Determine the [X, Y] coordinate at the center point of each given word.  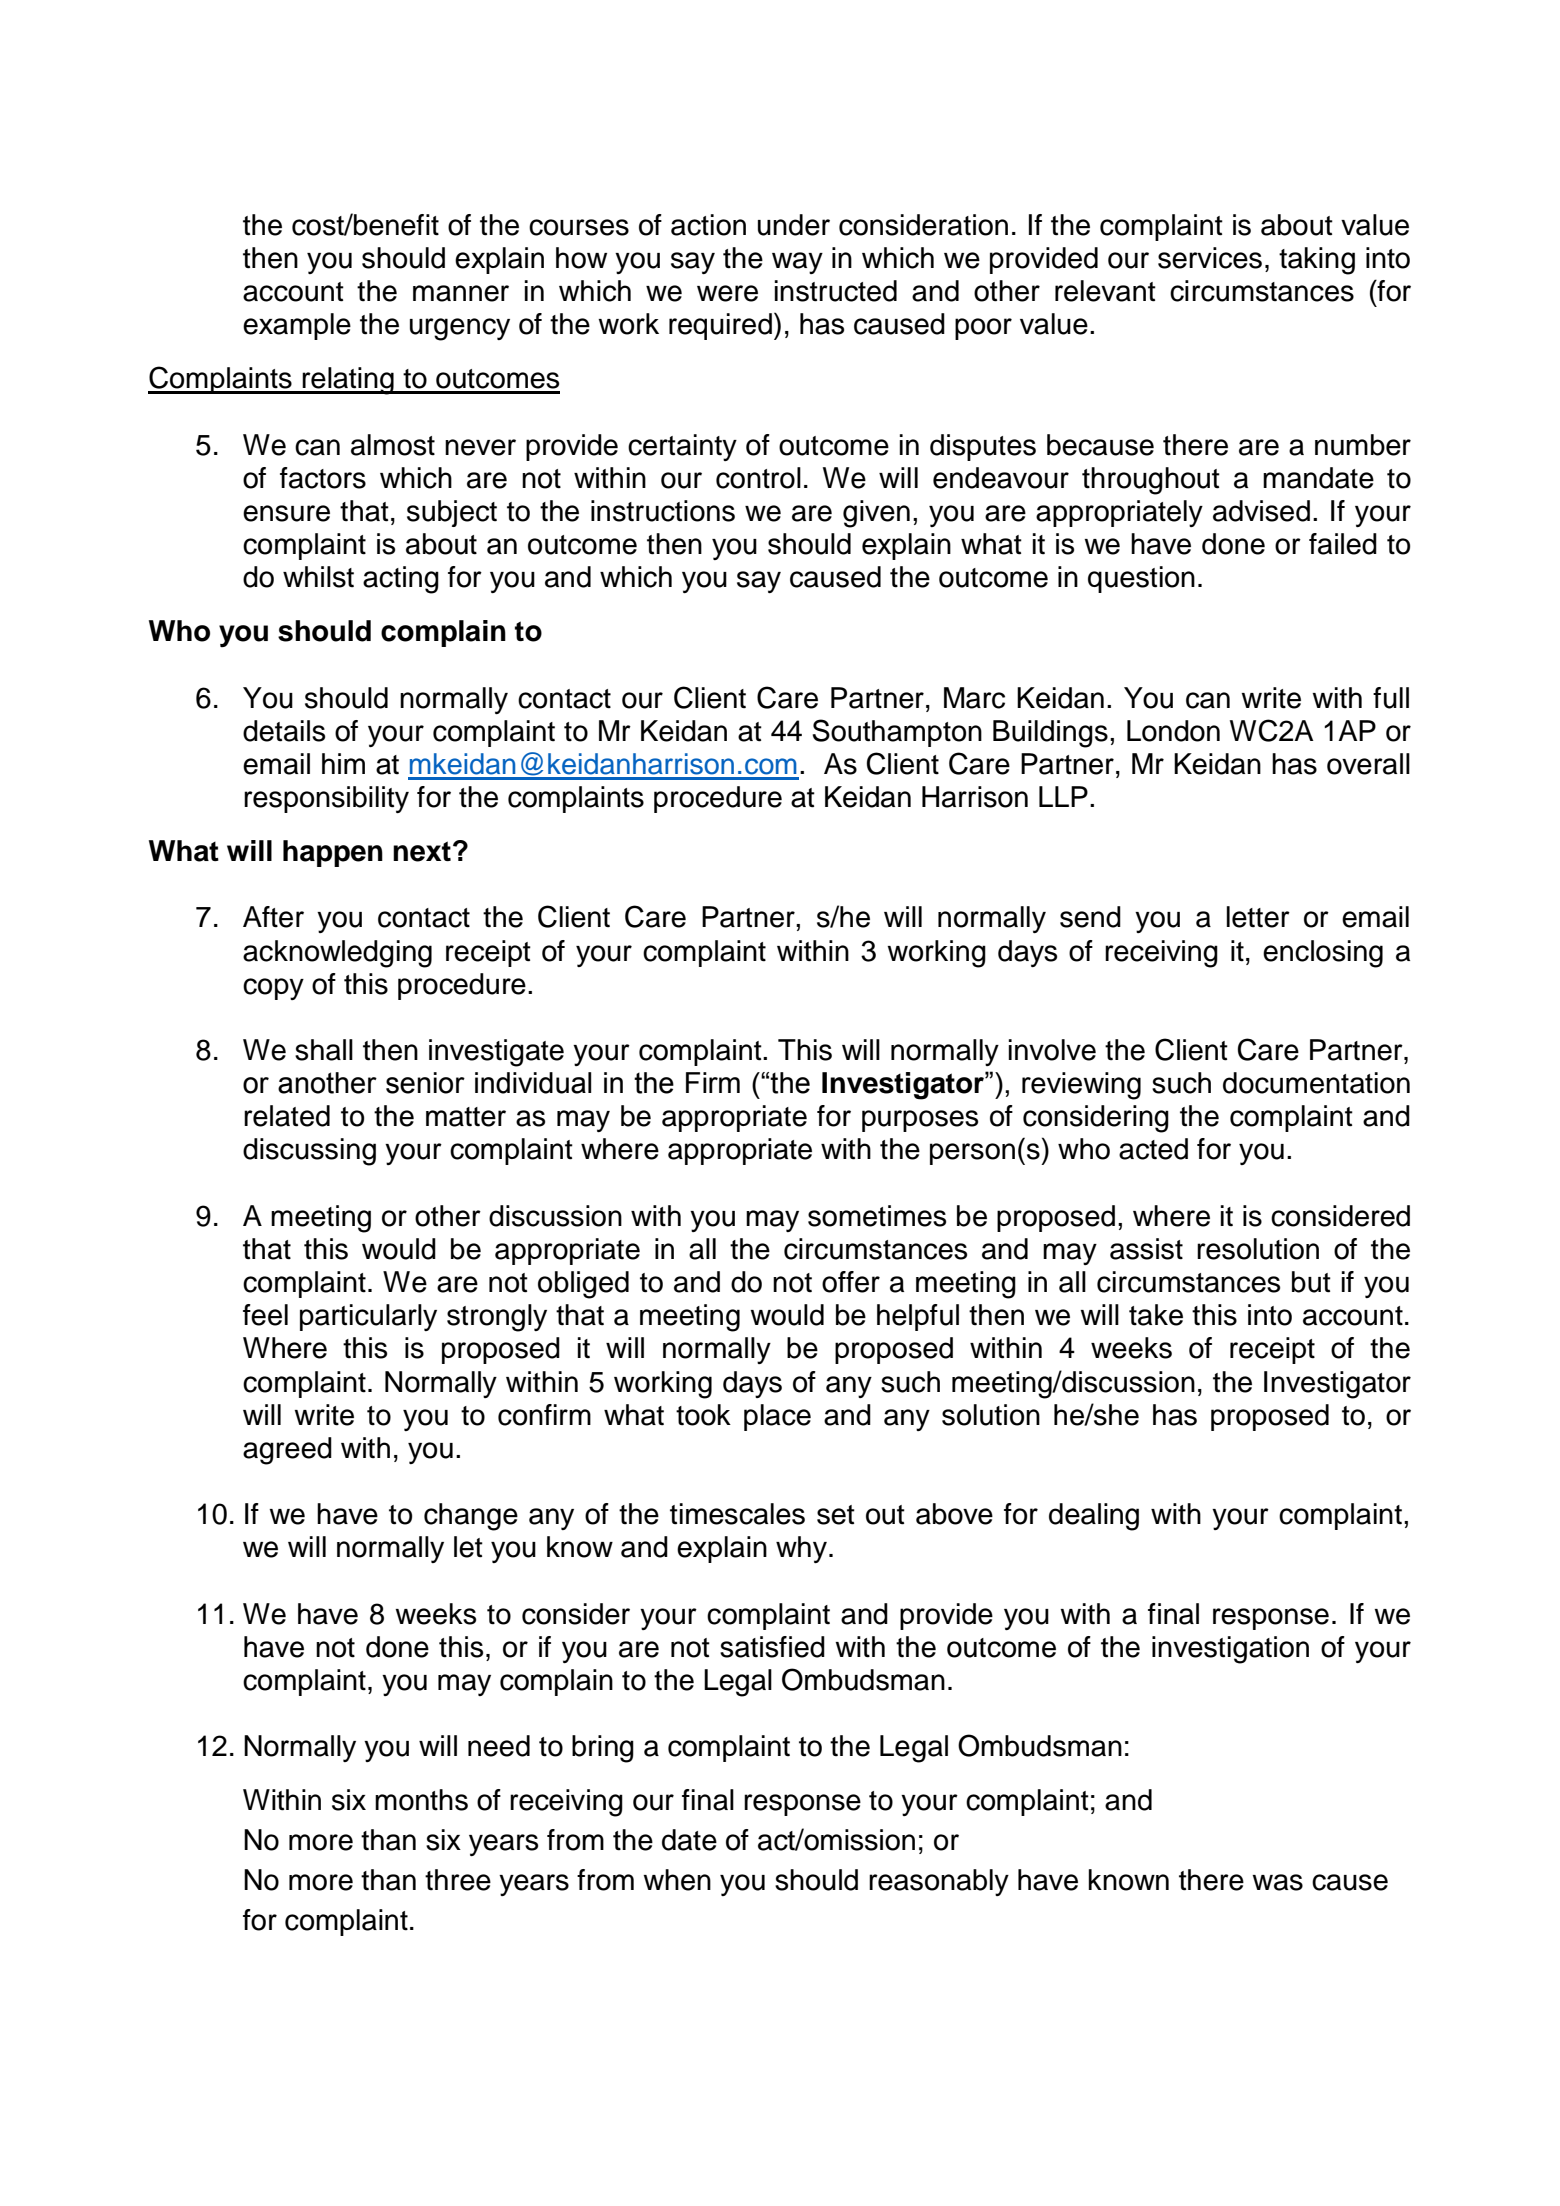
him [343, 763]
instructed [836, 291]
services [1210, 258]
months [421, 1800]
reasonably [939, 1882]
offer [851, 1282]
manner [461, 293]
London [1173, 731]
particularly [368, 1317]
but [1311, 1282]
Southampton [897, 733]
